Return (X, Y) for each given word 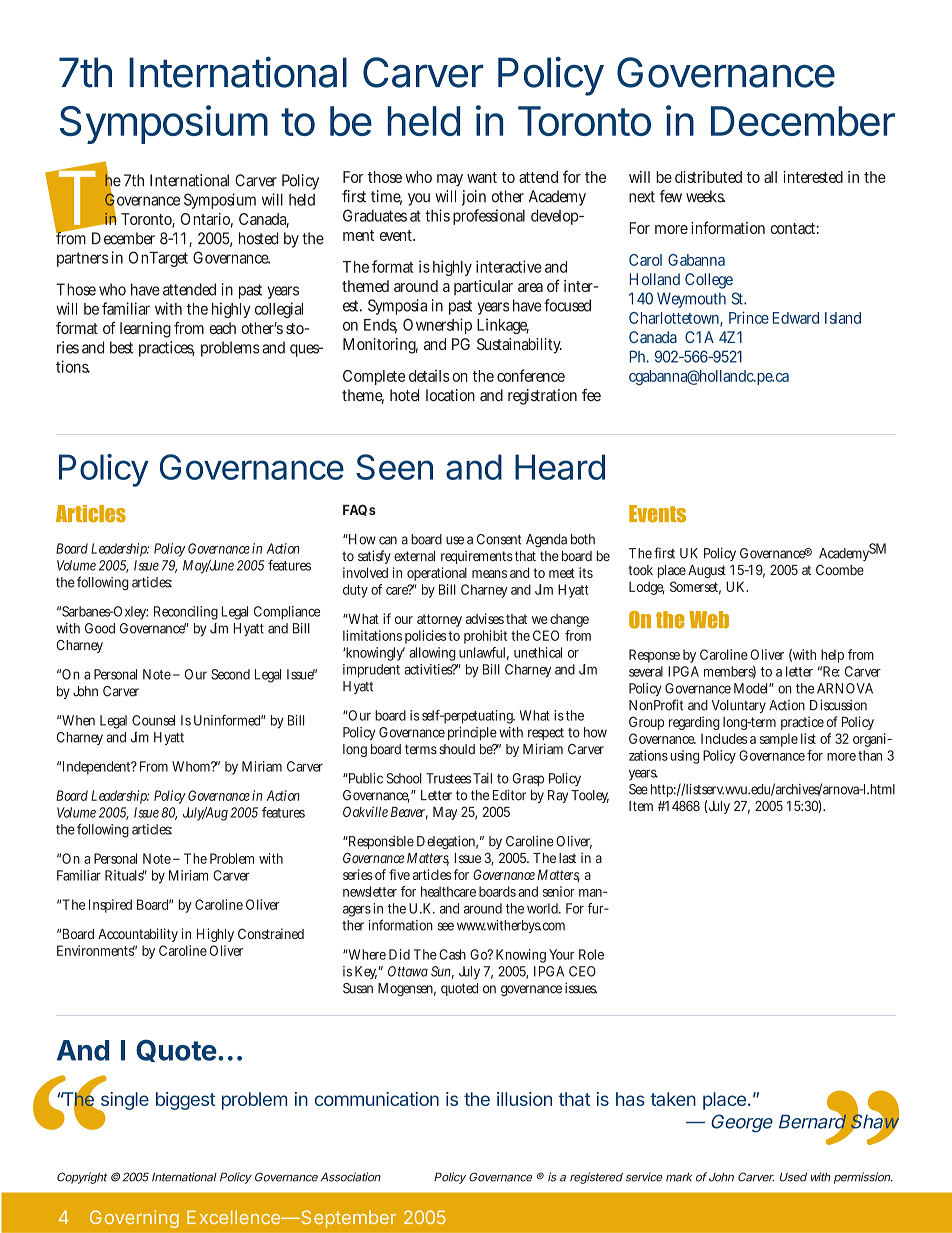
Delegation (447, 843)
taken (673, 1099)
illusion (524, 1099)
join (474, 198)
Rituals (126, 875)
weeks (705, 196)
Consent (499, 539)
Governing (134, 1219)
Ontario (207, 220)
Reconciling (186, 613)
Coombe (840, 569)
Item (641, 806)
